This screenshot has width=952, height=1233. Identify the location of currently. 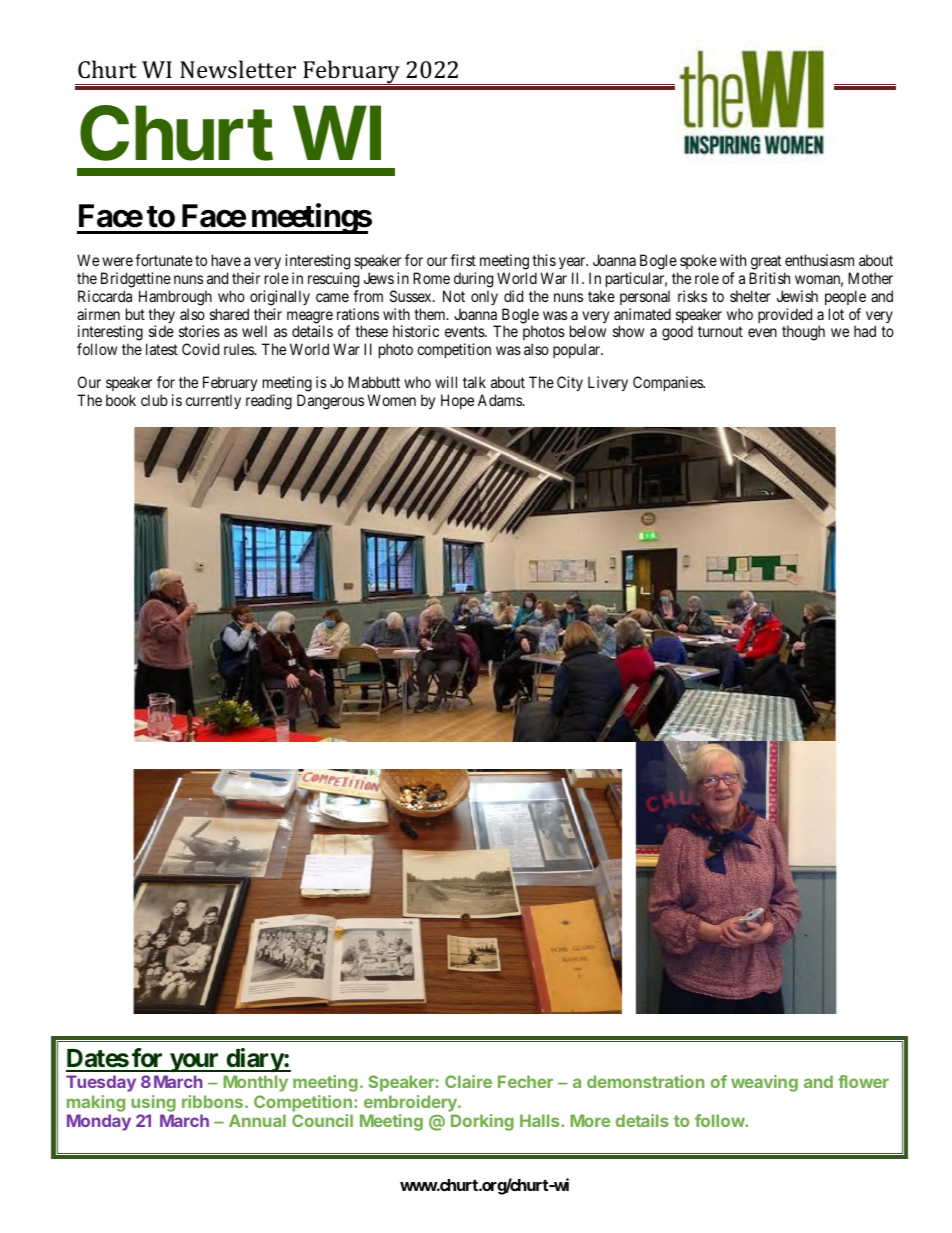
(213, 401).
